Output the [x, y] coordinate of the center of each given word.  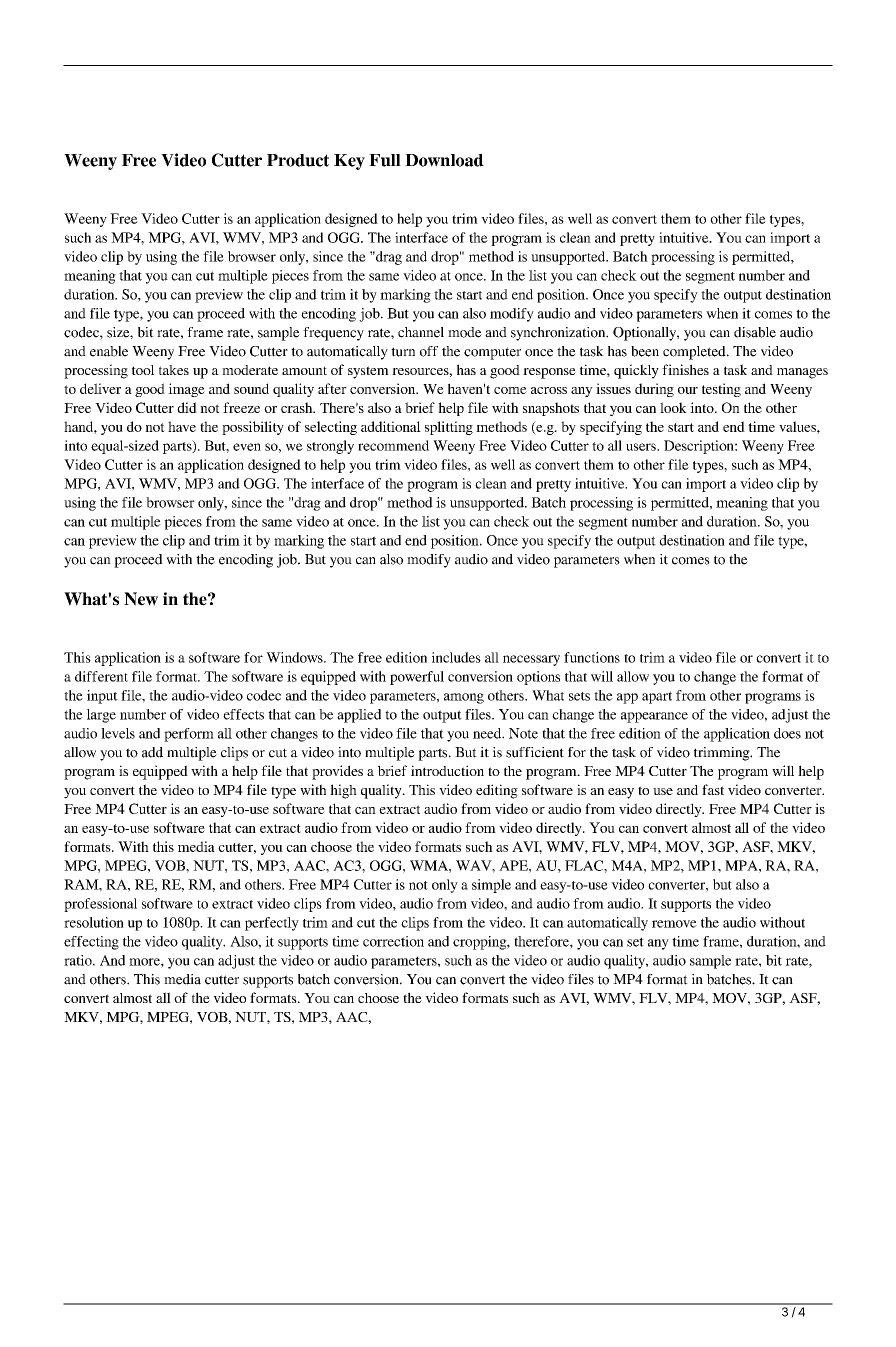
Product [298, 160]
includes [456, 657]
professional [100, 905]
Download [444, 160]
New [141, 599]
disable [755, 332]
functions [592, 657]
